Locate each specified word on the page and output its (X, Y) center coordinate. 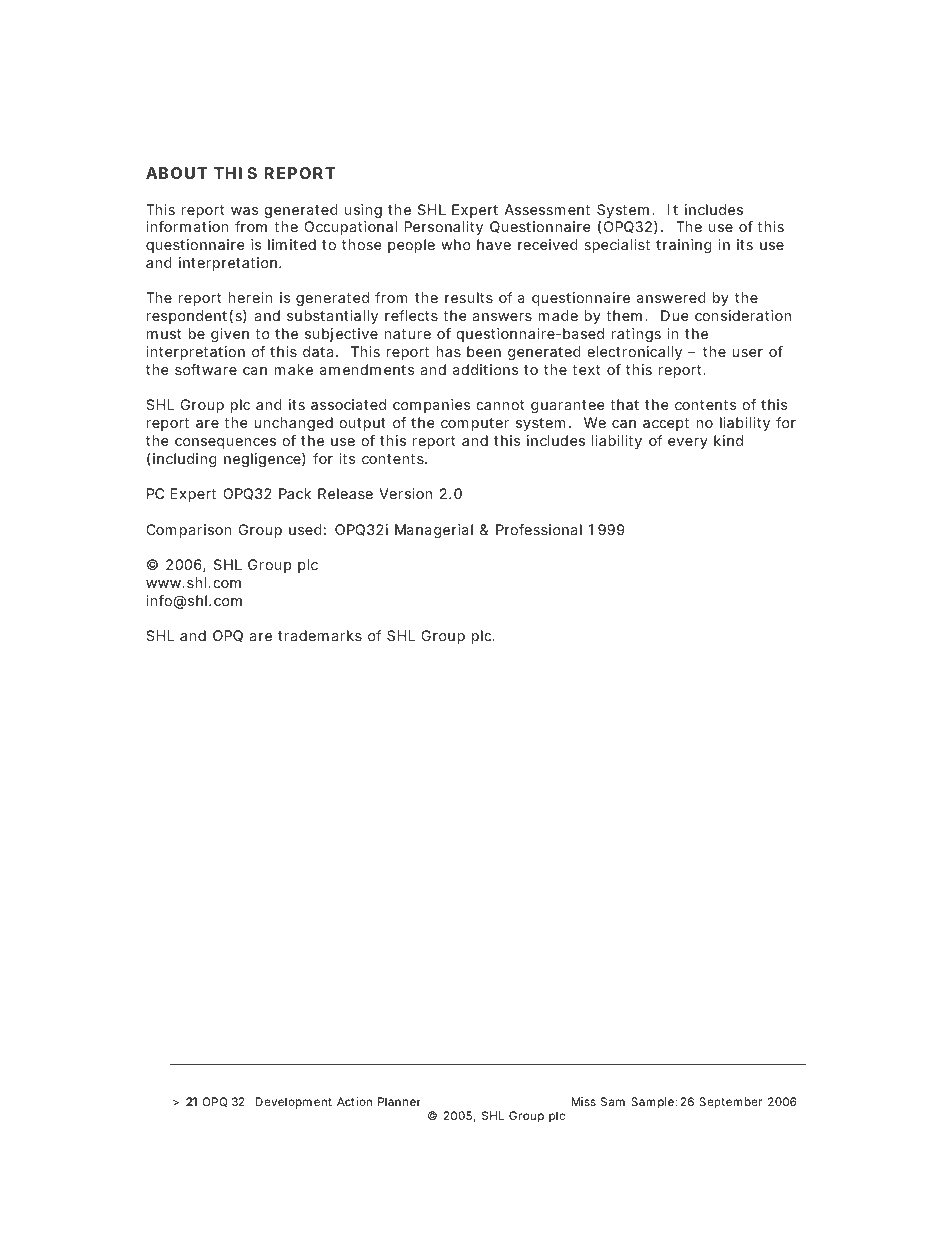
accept (666, 424)
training (684, 246)
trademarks (320, 635)
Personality (443, 228)
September (730, 1103)
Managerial (434, 531)
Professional (539, 529)
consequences (225, 443)
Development (293, 1103)
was (244, 211)
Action (354, 1101)
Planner (399, 1101)
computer (475, 424)
